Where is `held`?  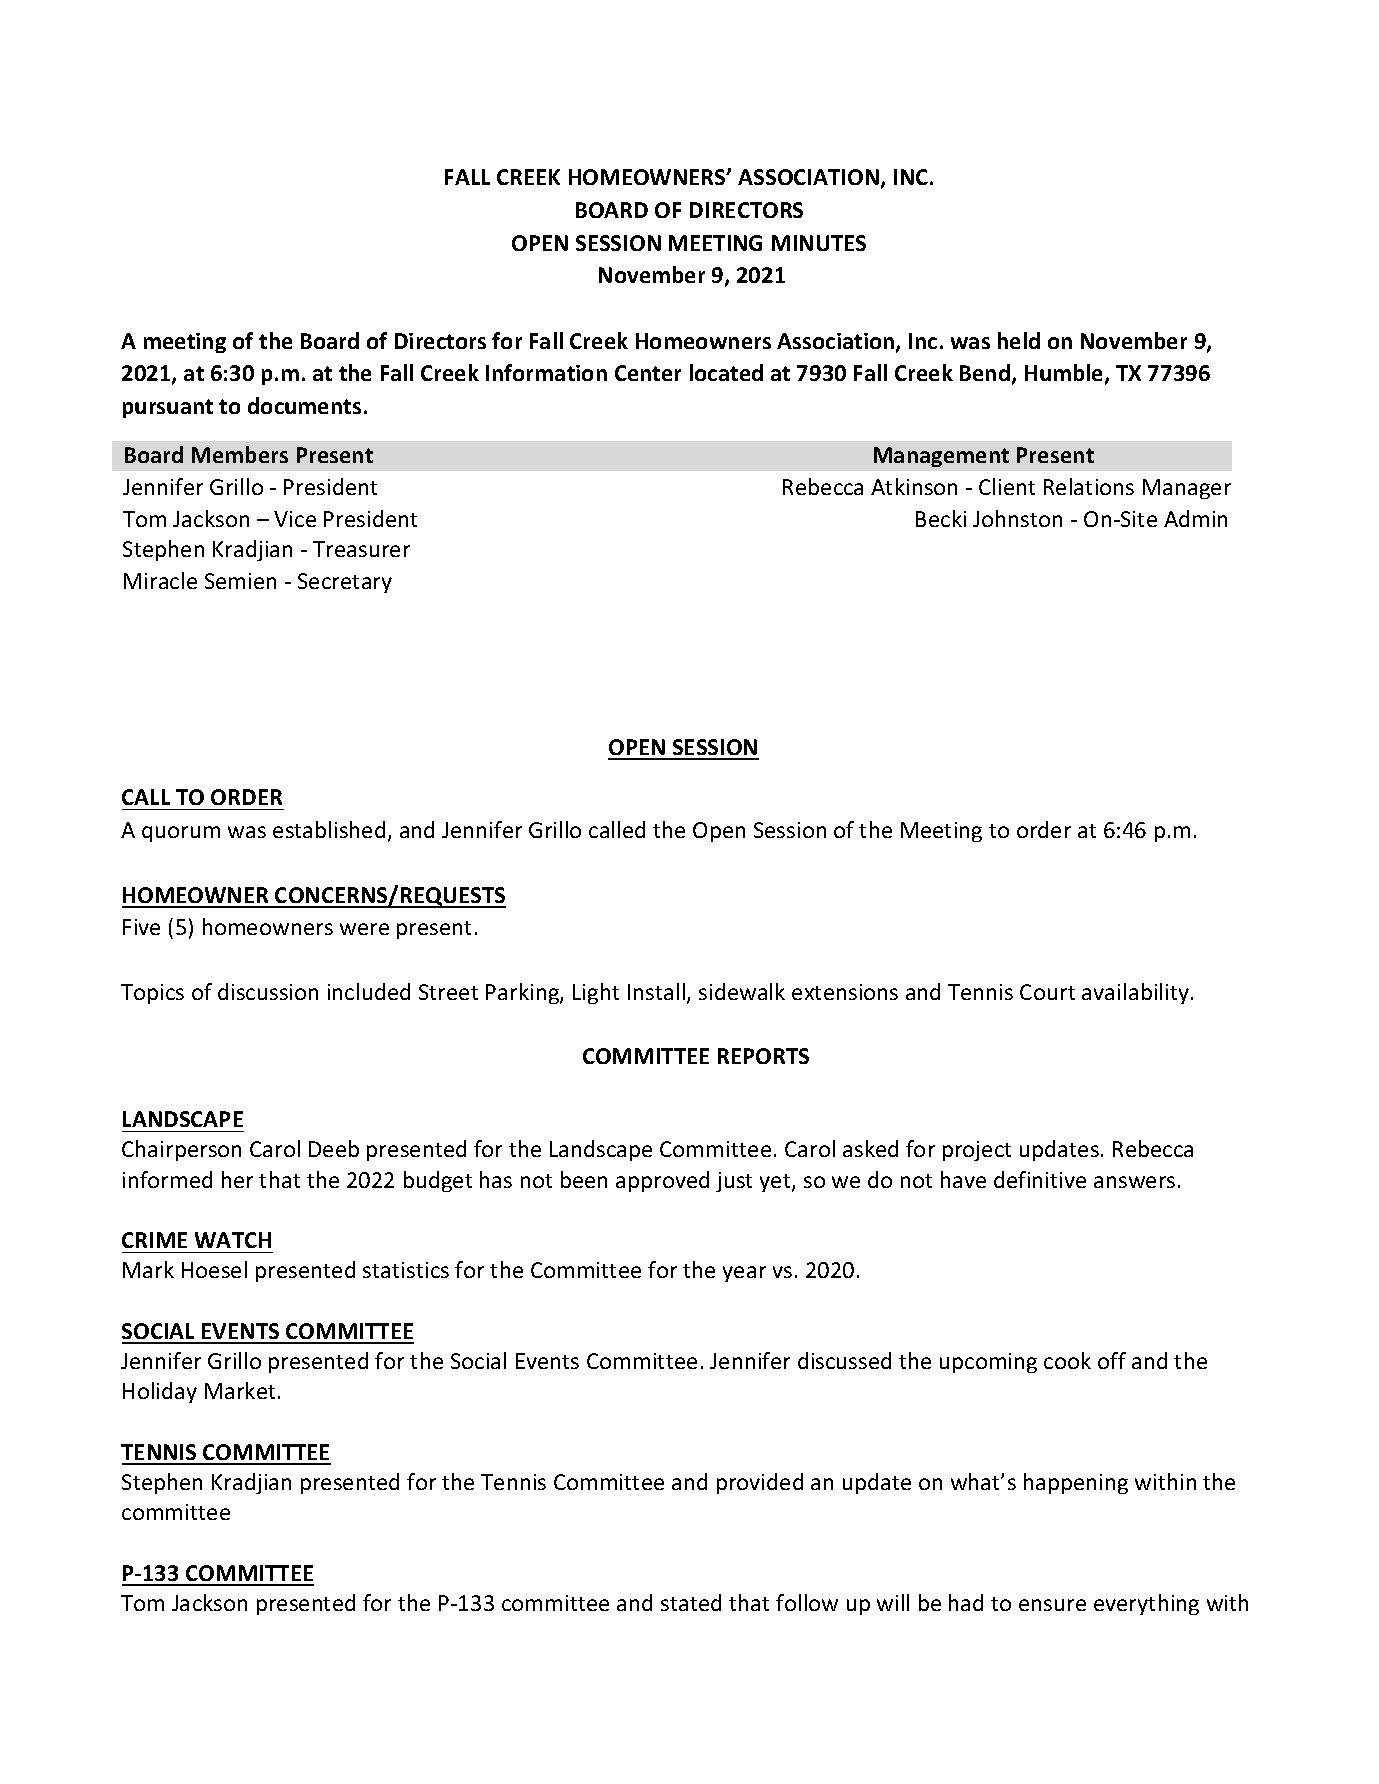
held is located at coordinates (1019, 340).
